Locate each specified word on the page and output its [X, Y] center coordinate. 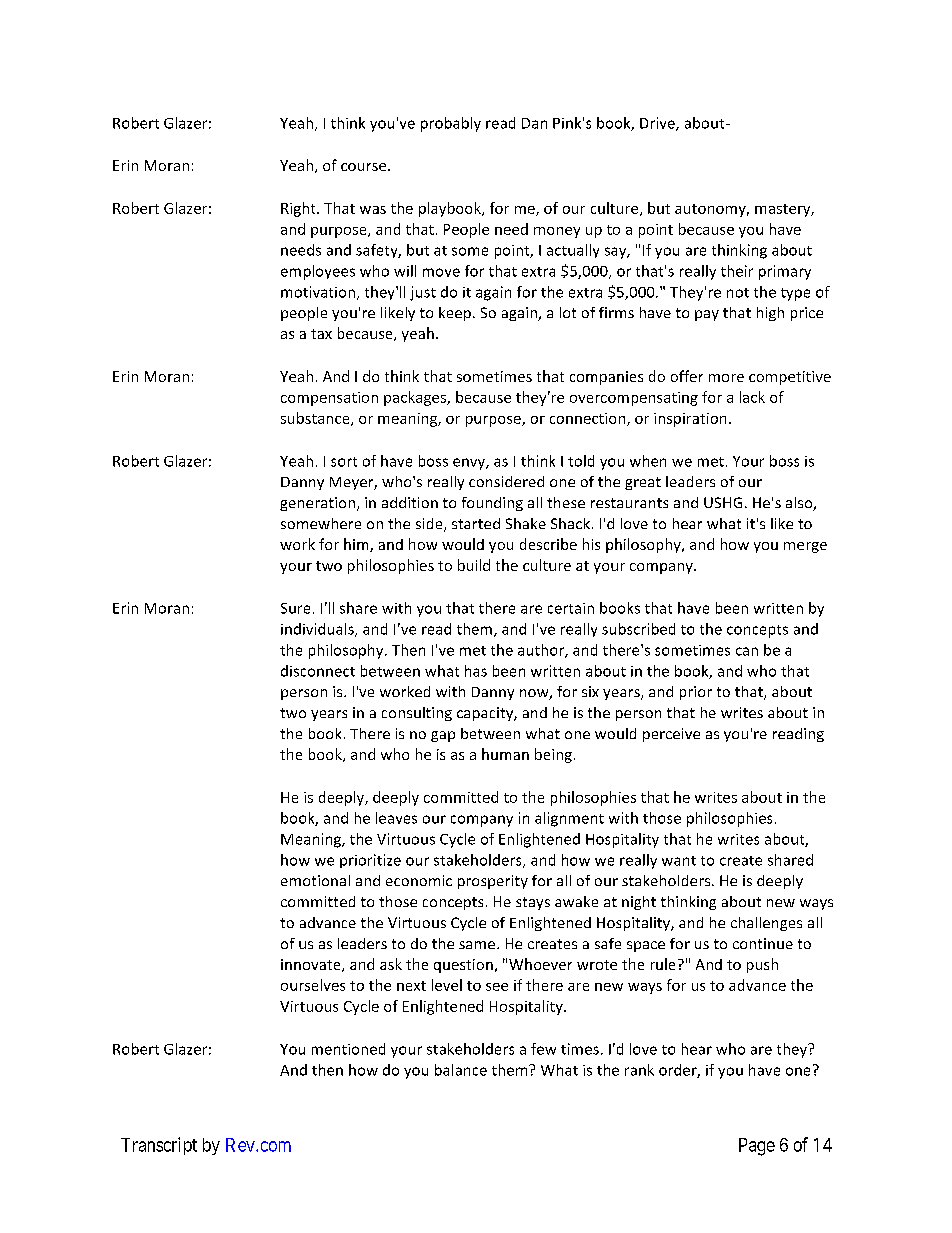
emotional [315, 880]
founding [492, 504]
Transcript [159, 1146]
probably [451, 124]
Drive [658, 124]
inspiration [690, 420]
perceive [671, 735]
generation [317, 504]
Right [299, 209]
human [505, 754]
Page [757, 1147]
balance [461, 1070]
